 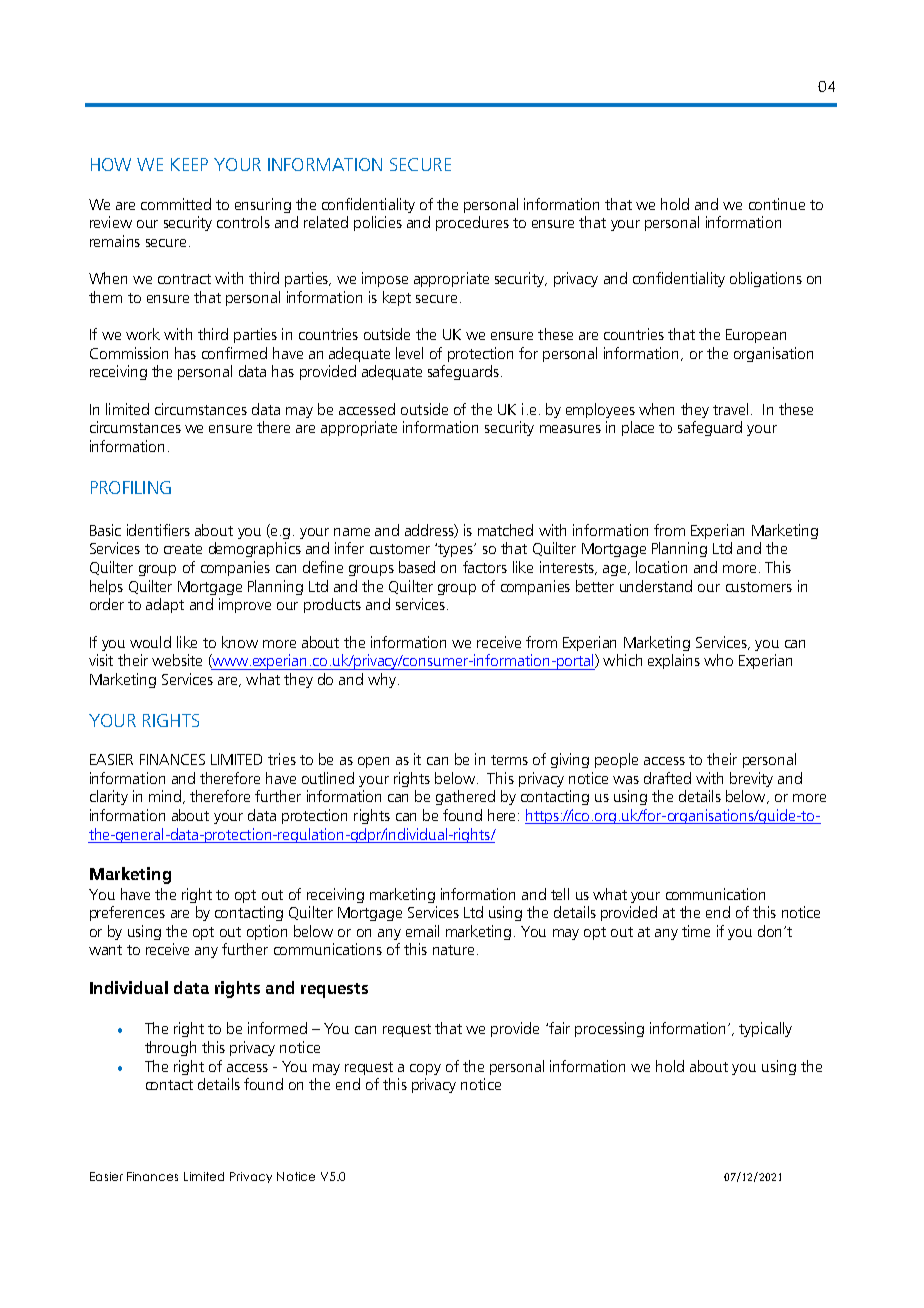 What do you see at coordinates (661, 567) in the document?
I see `location` at bounding box center [661, 567].
